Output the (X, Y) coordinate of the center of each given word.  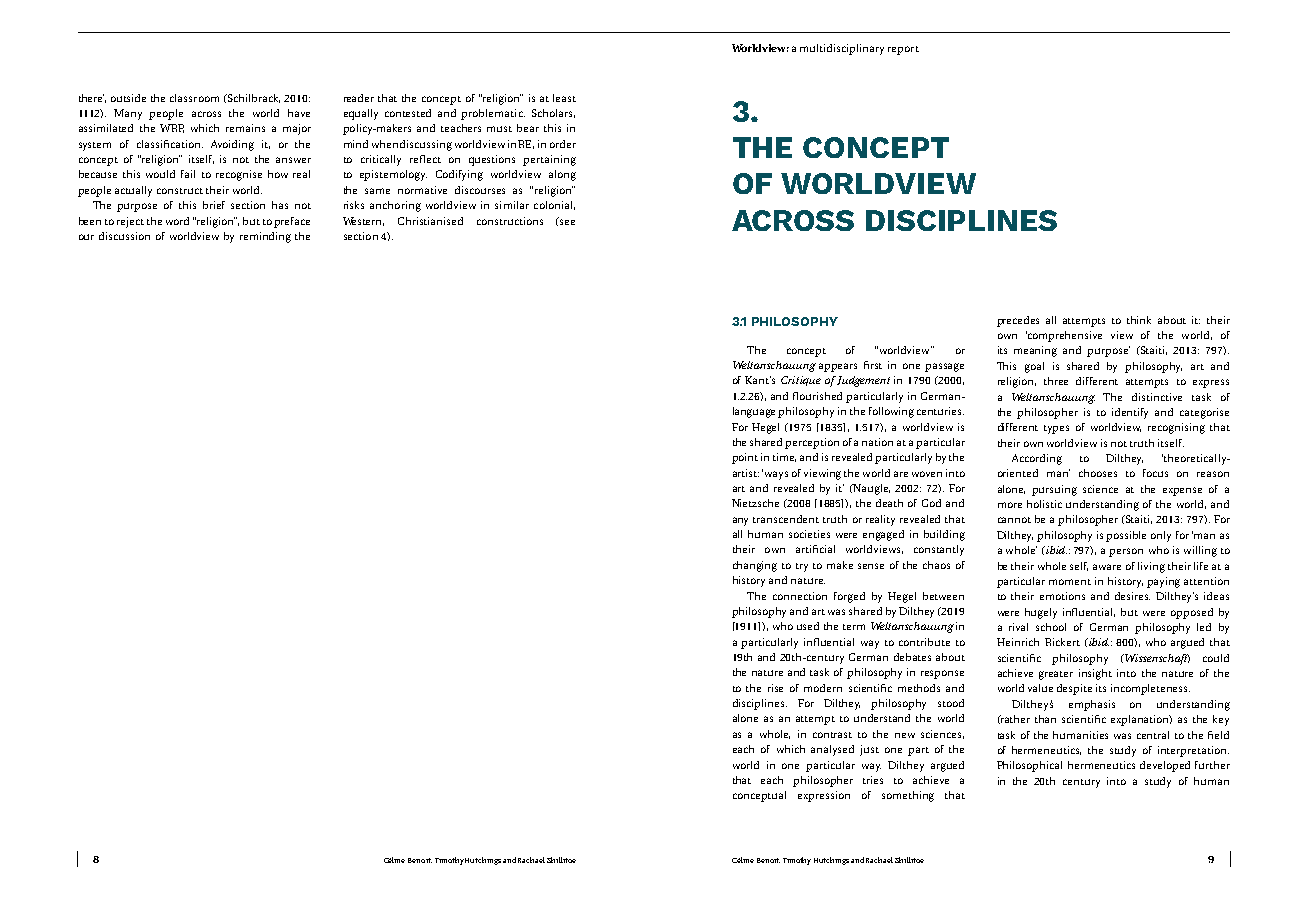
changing (755, 566)
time (784, 457)
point (745, 458)
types (1056, 429)
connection (800, 596)
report (903, 50)
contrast (832, 735)
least (564, 98)
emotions (1062, 596)
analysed (832, 750)
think (1139, 320)
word (177, 221)
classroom (194, 98)
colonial (554, 205)
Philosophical (1029, 766)
